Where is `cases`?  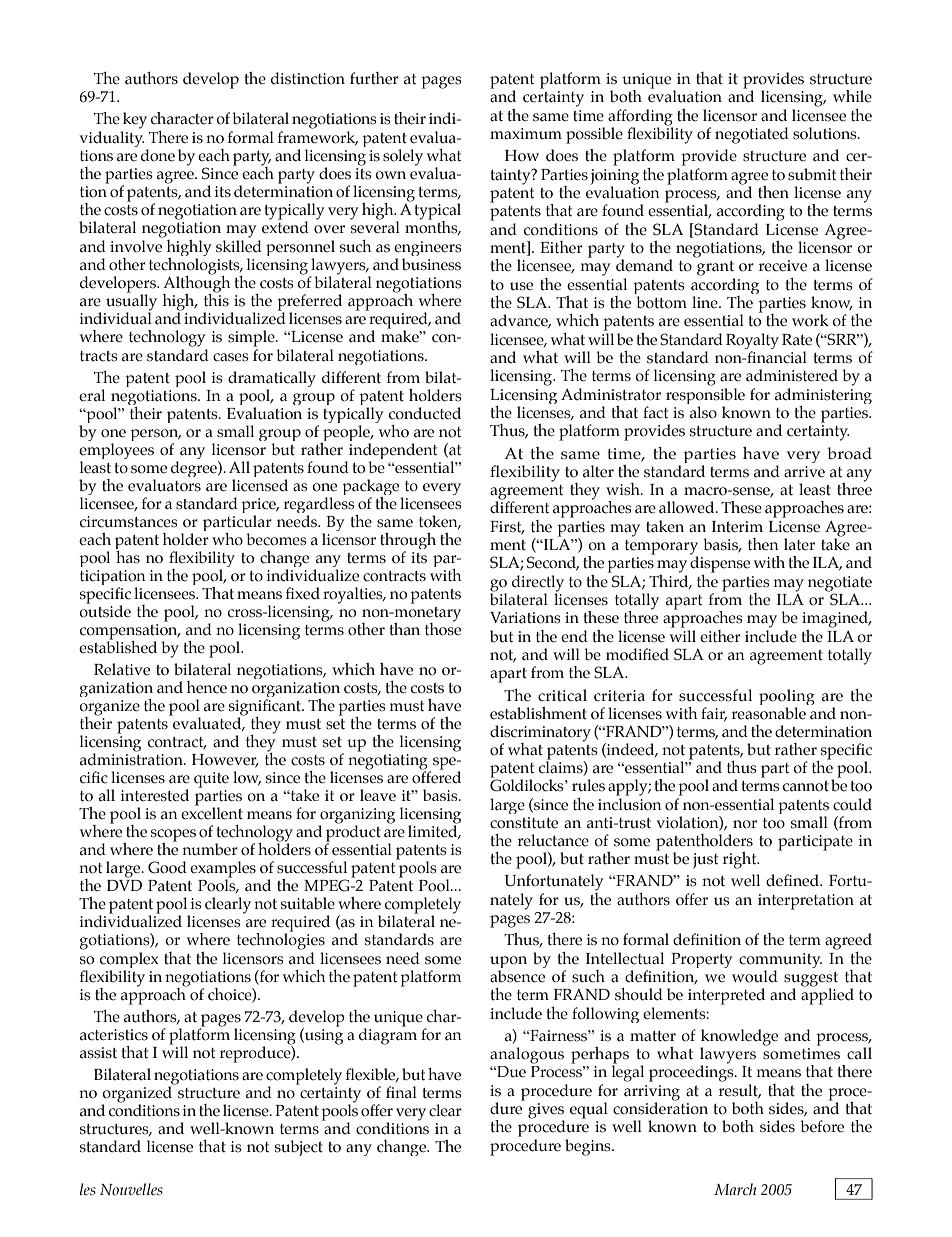
cases is located at coordinates (231, 357).
